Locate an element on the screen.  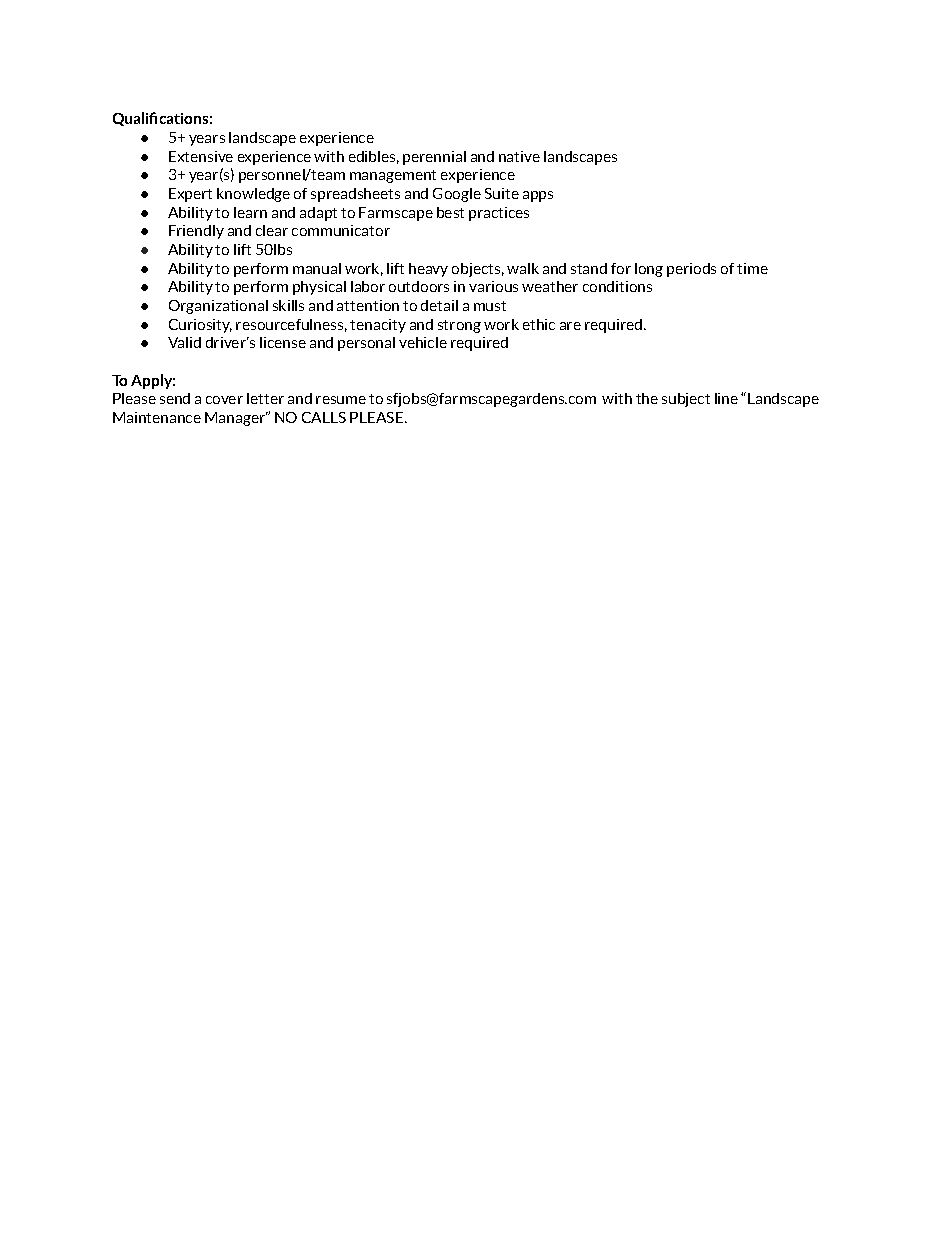
Extensive is located at coordinates (201, 156).
